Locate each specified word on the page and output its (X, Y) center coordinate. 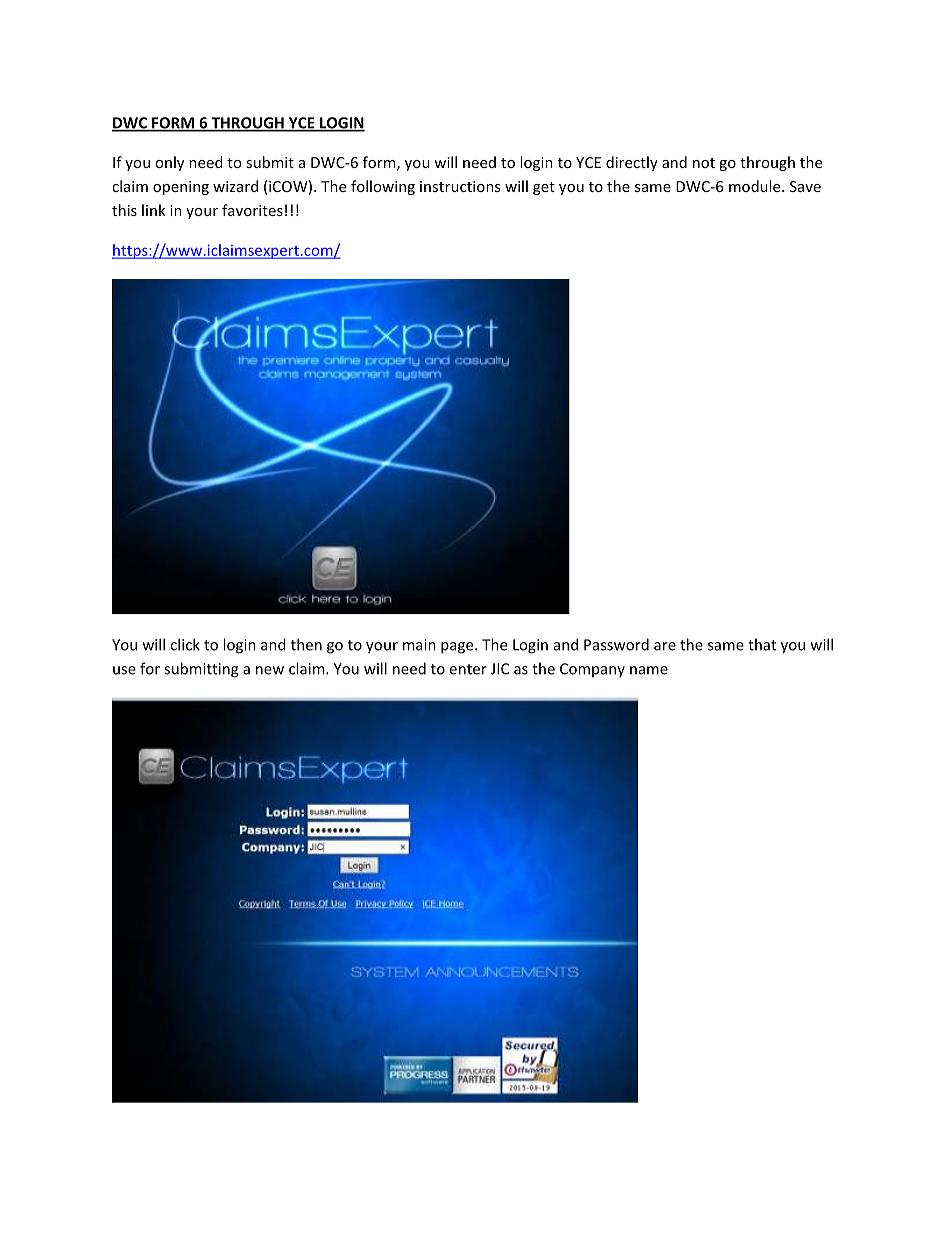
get (544, 188)
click (185, 644)
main (419, 645)
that (762, 644)
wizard (235, 186)
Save (805, 186)
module (756, 186)
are (665, 646)
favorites (252, 210)
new (270, 670)
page (458, 648)
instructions (460, 186)
